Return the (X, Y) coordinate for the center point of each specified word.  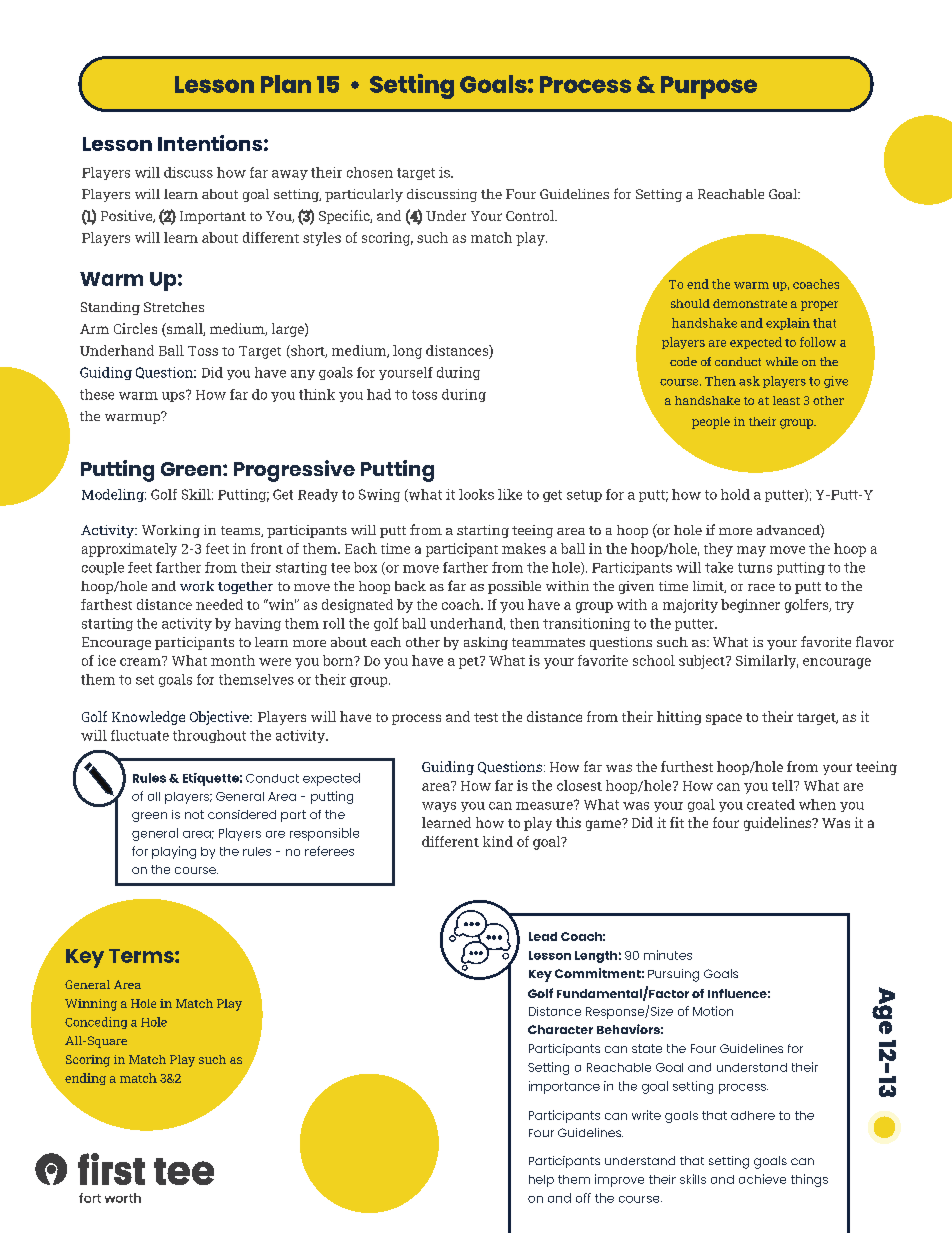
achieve (762, 1179)
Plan (286, 84)
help (541, 1181)
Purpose (709, 87)
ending (85, 1079)
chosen (370, 172)
